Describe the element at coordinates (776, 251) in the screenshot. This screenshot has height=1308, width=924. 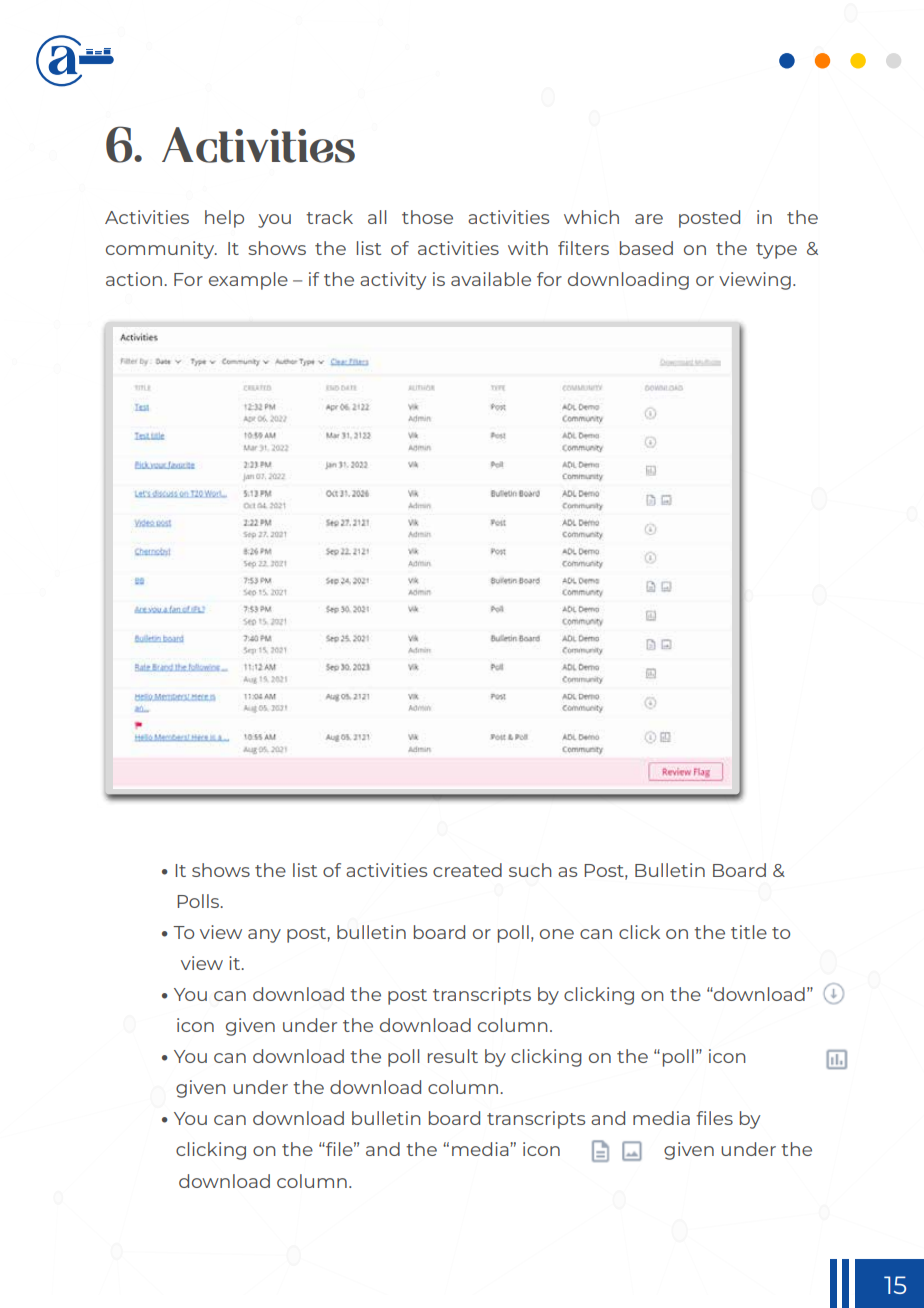
I see `type` at that location.
